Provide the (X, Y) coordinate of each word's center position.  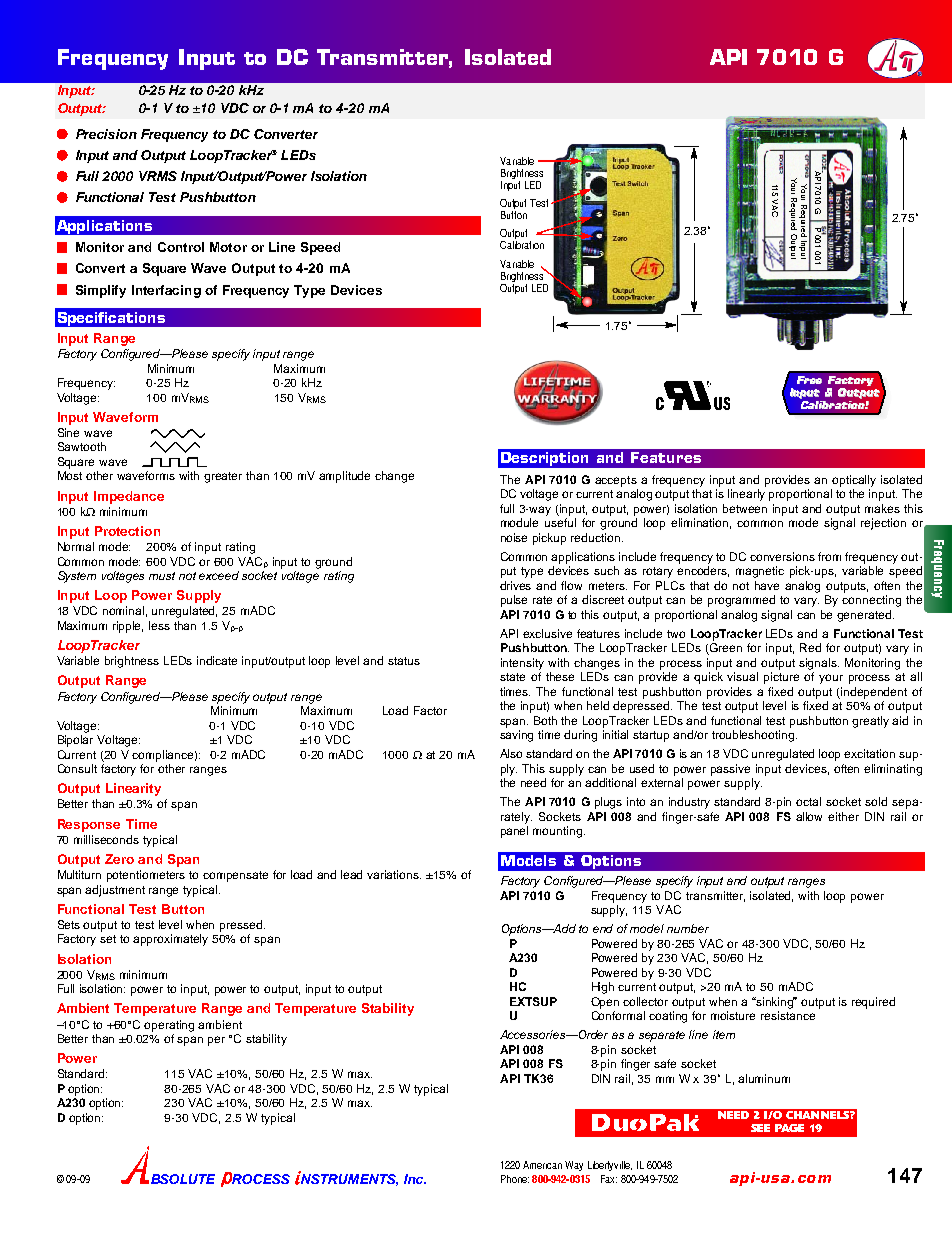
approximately (170, 940)
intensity (522, 664)
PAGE (789, 1128)
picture (781, 678)
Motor (228, 247)
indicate (217, 660)
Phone (515, 1179)
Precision (106, 134)
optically (854, 481)
